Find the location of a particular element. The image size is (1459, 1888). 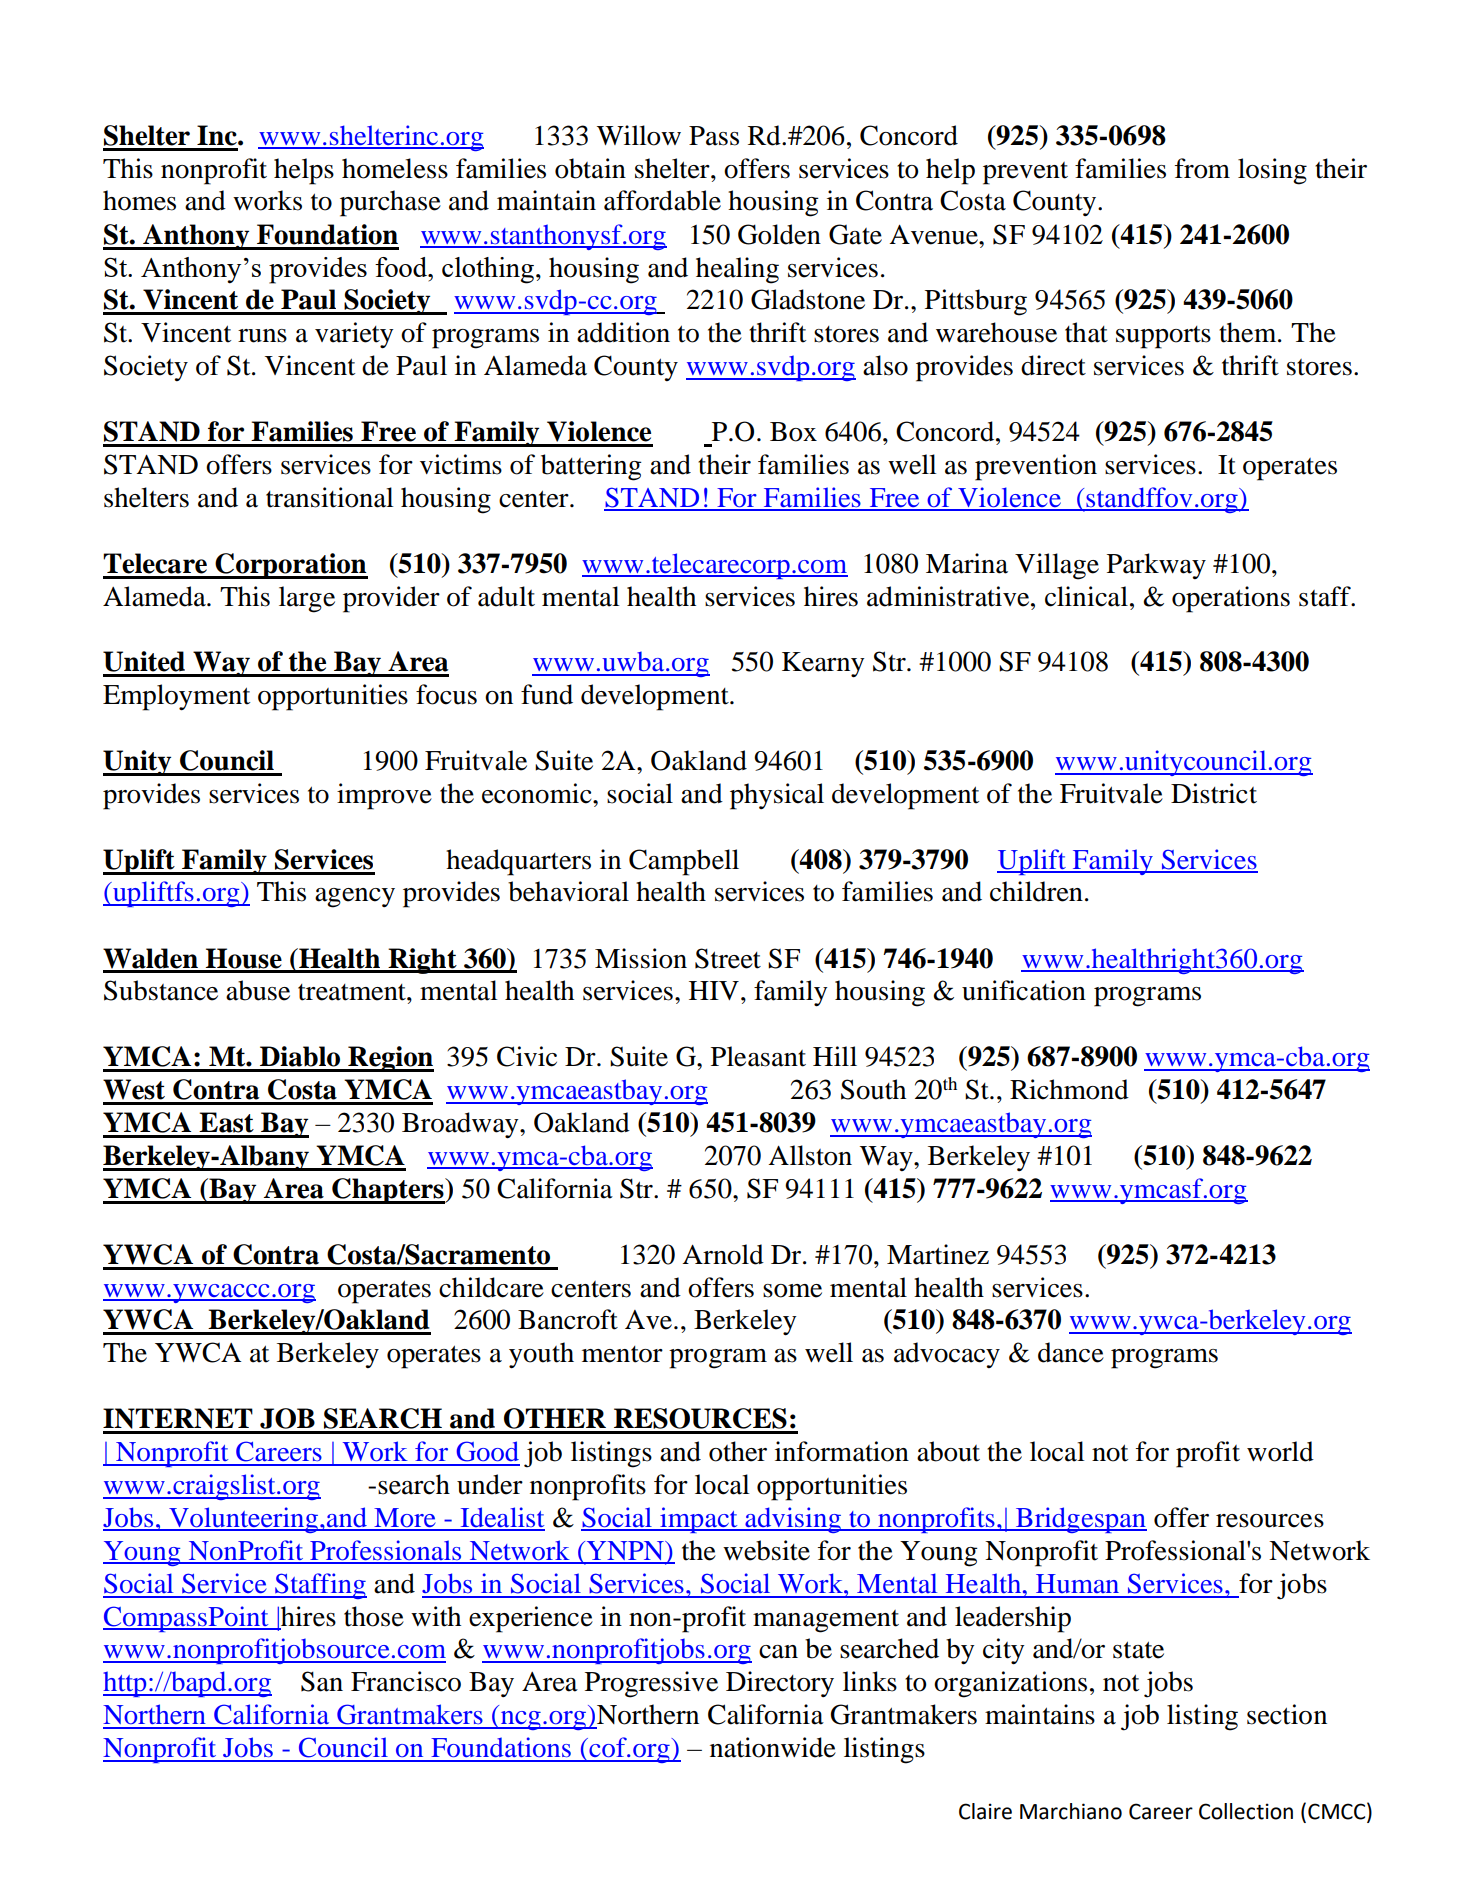

Parkway is located at coordinates (1156, 566).
